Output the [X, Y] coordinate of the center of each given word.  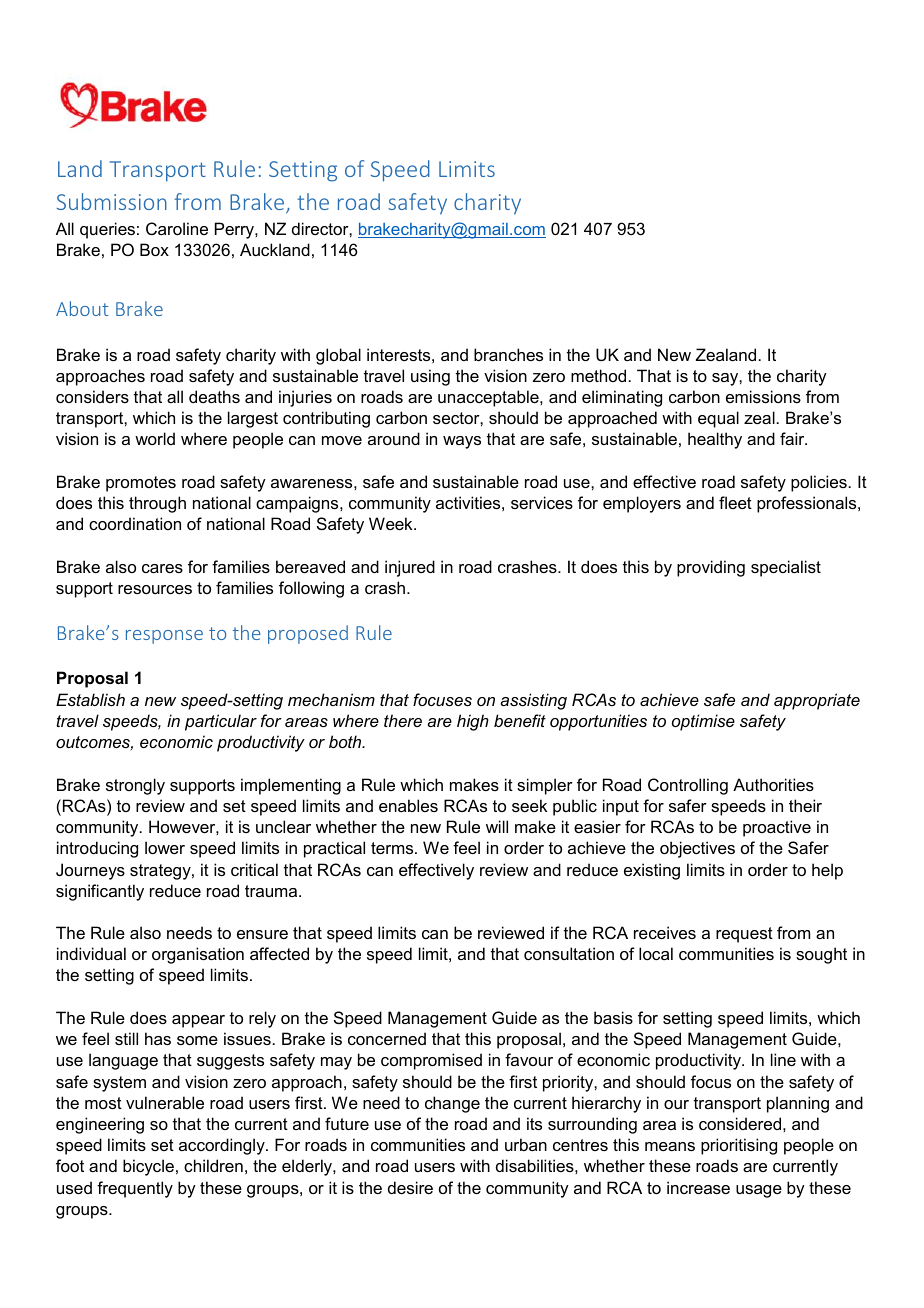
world [155, 438]
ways [462, 442]
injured [410, 568]
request [744, 935]
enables [408, 805]
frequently [135, 1189]
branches [508, 354]
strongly [135, 786]
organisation [198, 955]
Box [154, 249]
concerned [387, 1038]
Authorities [773, 784]
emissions [763, 396]
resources [155, 589]
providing [711, 568]
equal [718, 419]
